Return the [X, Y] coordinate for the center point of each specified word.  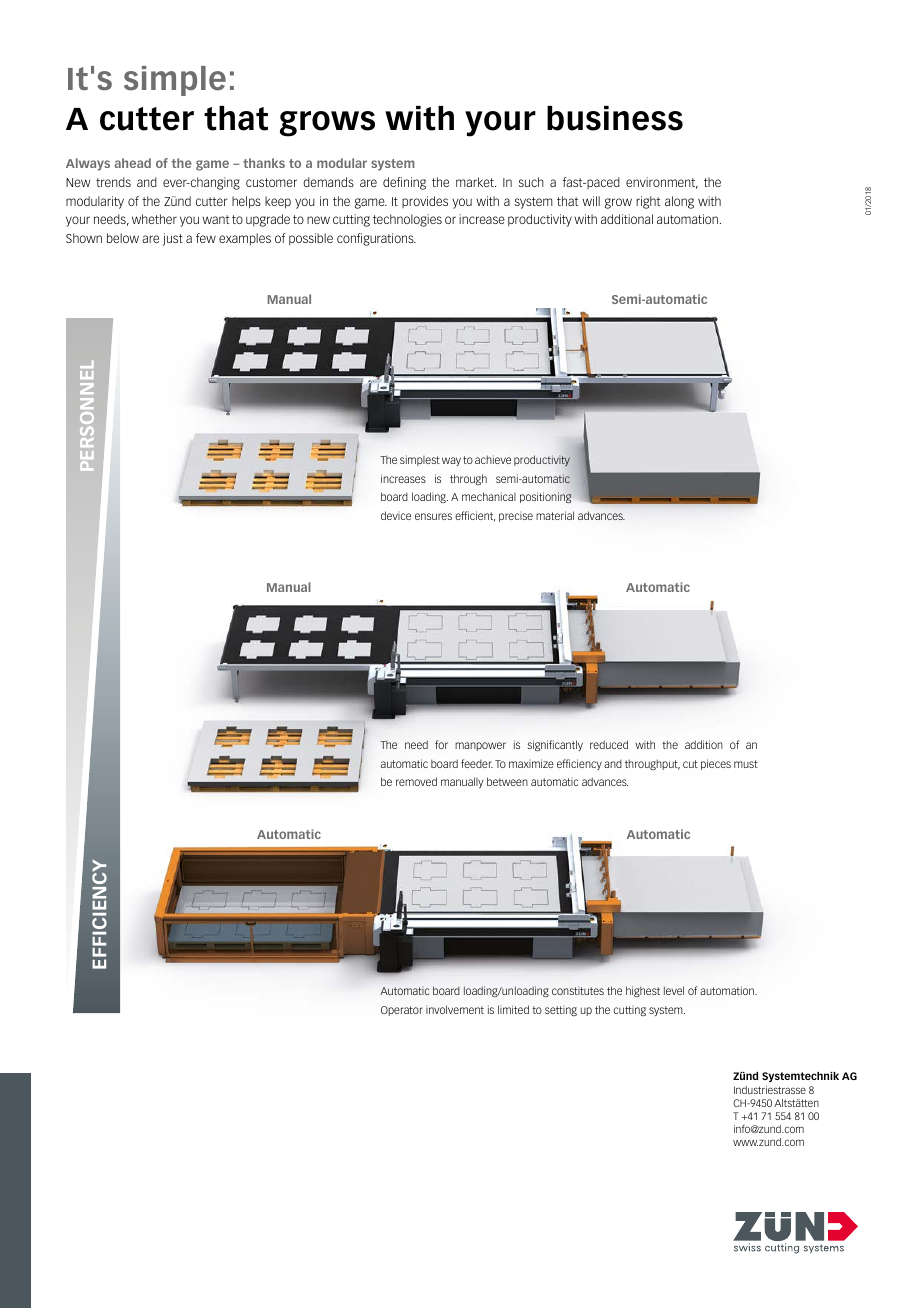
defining [404, 183]
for [441, 744]
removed [416, 781]
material [555, 515]
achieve [493, 459]
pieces [716, 764]
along [679, 202]
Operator [402, 1011]
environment [662, 183]
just [173, 239]
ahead [132, 163]
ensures [433, 516]
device [396, 515]
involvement [455, 1009]
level [674, 990]
